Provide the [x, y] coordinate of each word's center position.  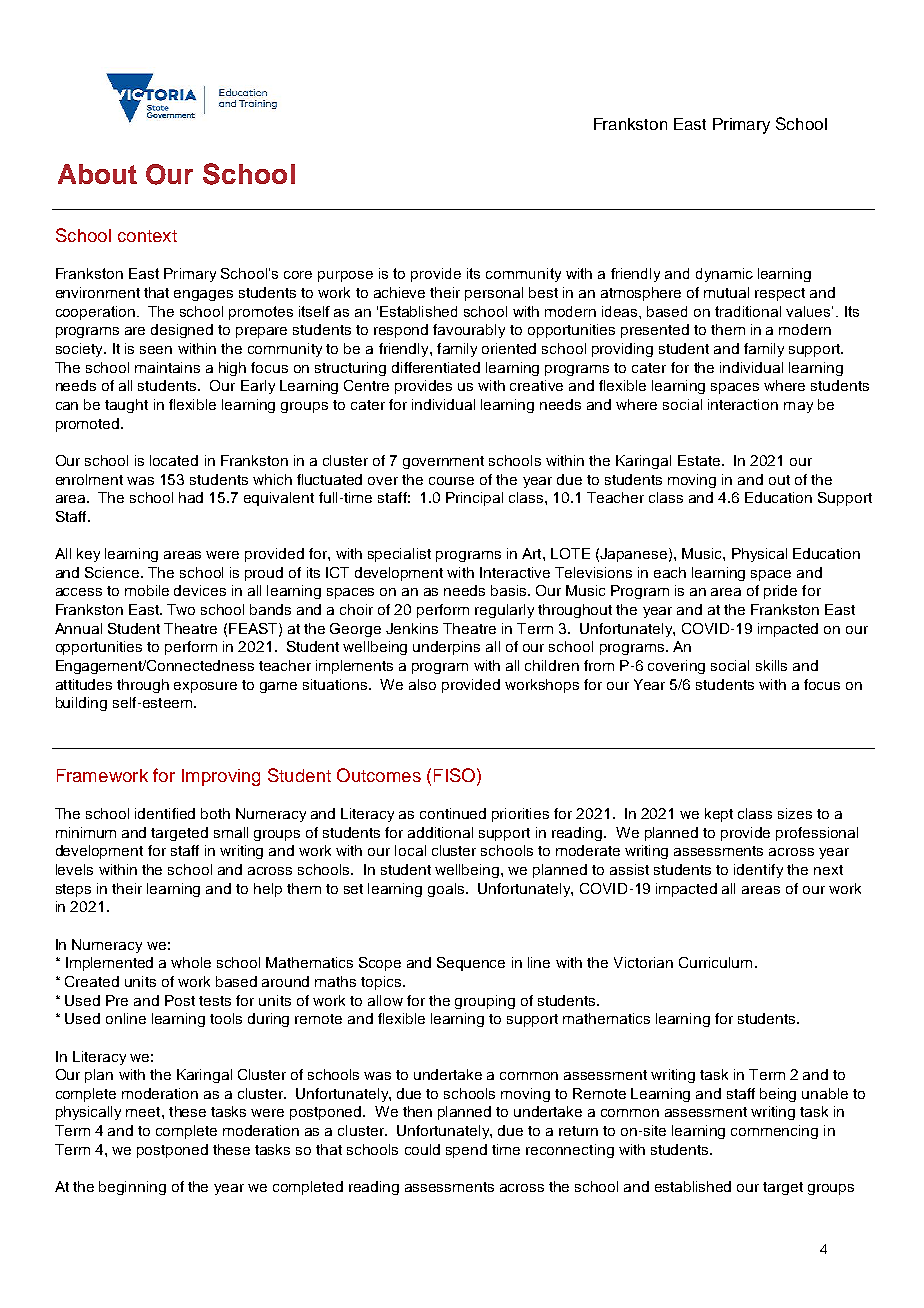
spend [466, 1151]
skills [771, 665]
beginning [132, 1188]
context [147, 236]
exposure [205, 687]
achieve [399, 292]
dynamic [724, 275]
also [422, 684]
